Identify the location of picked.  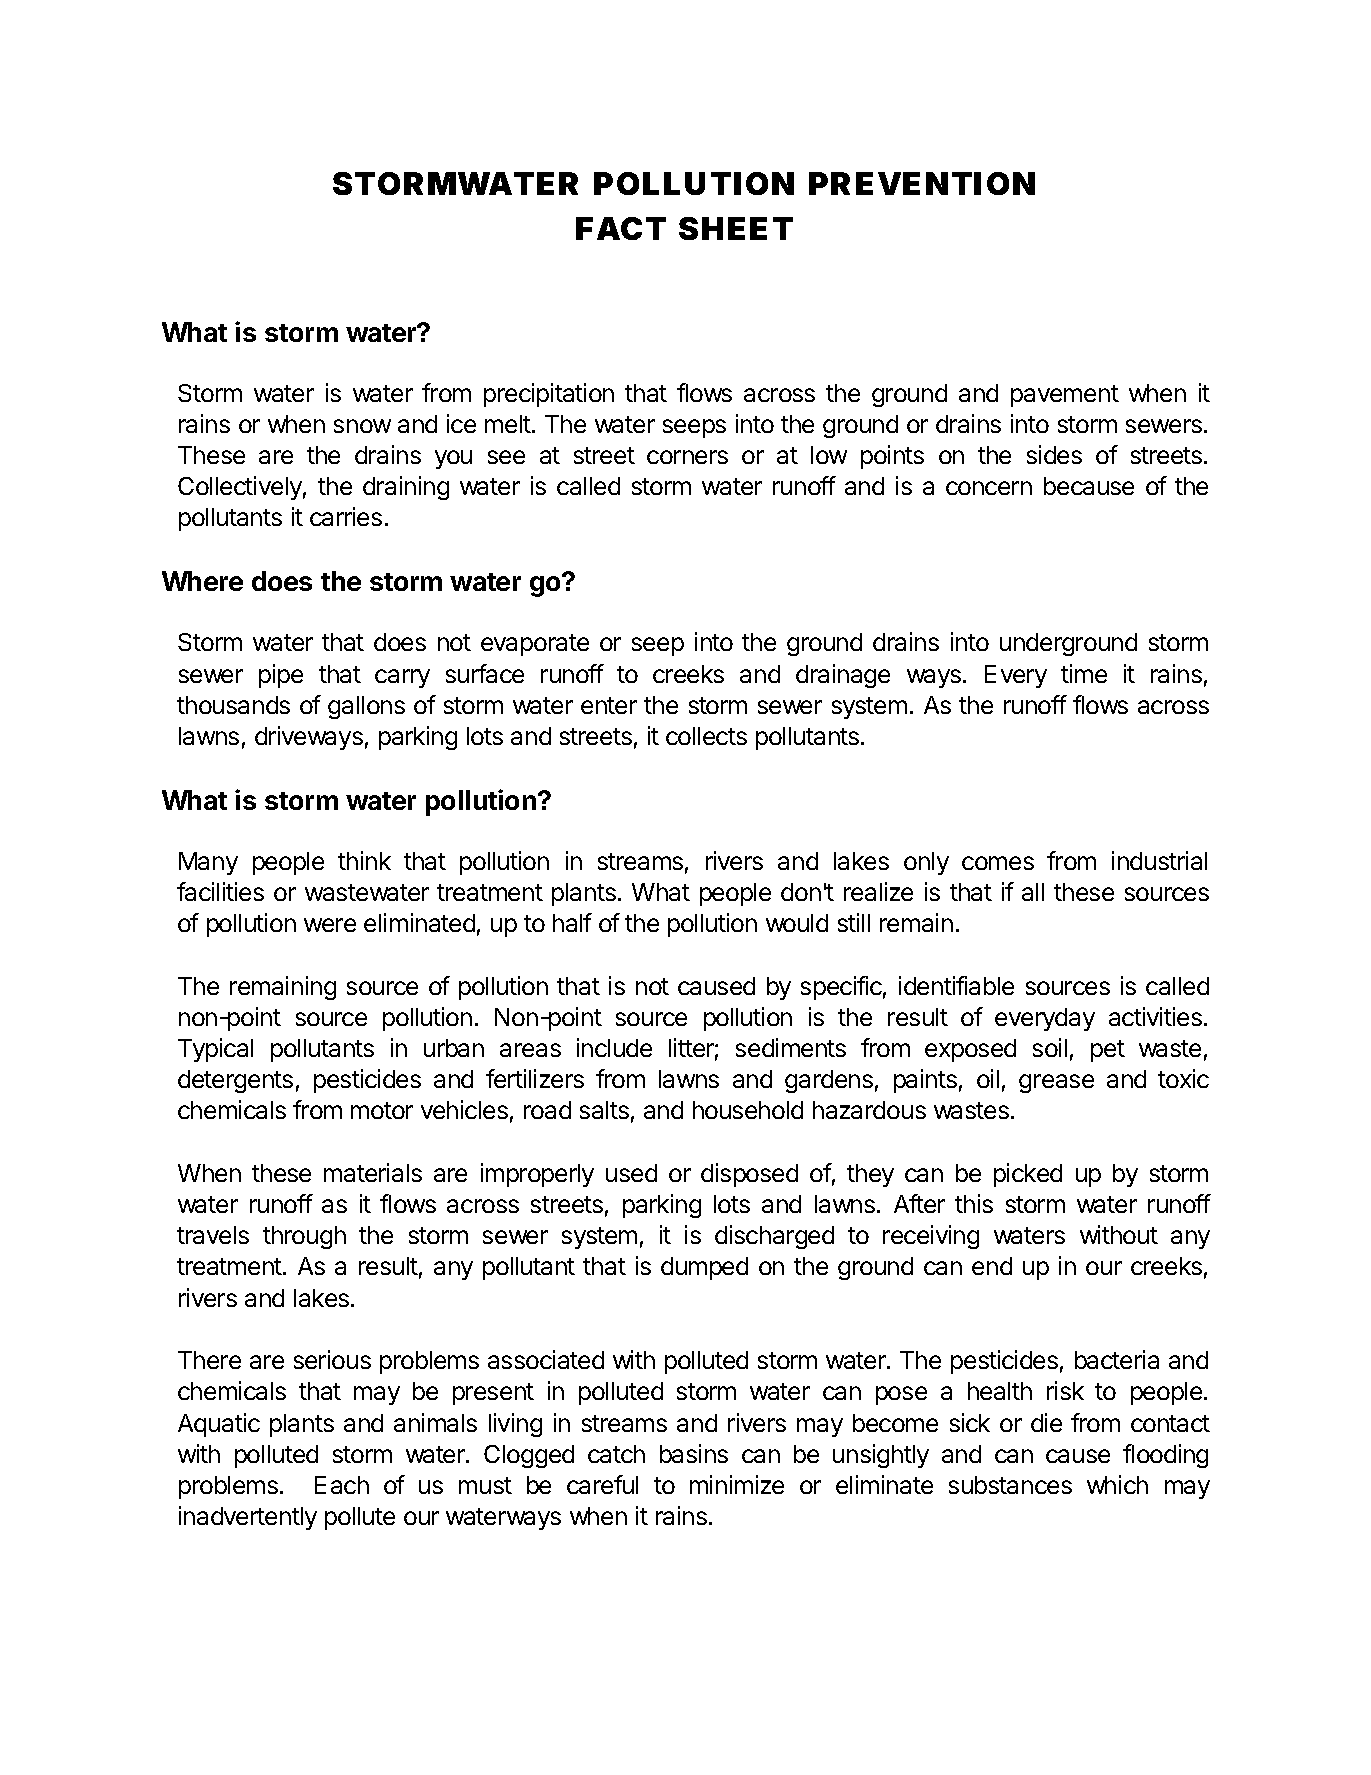
(1028, 1175).
